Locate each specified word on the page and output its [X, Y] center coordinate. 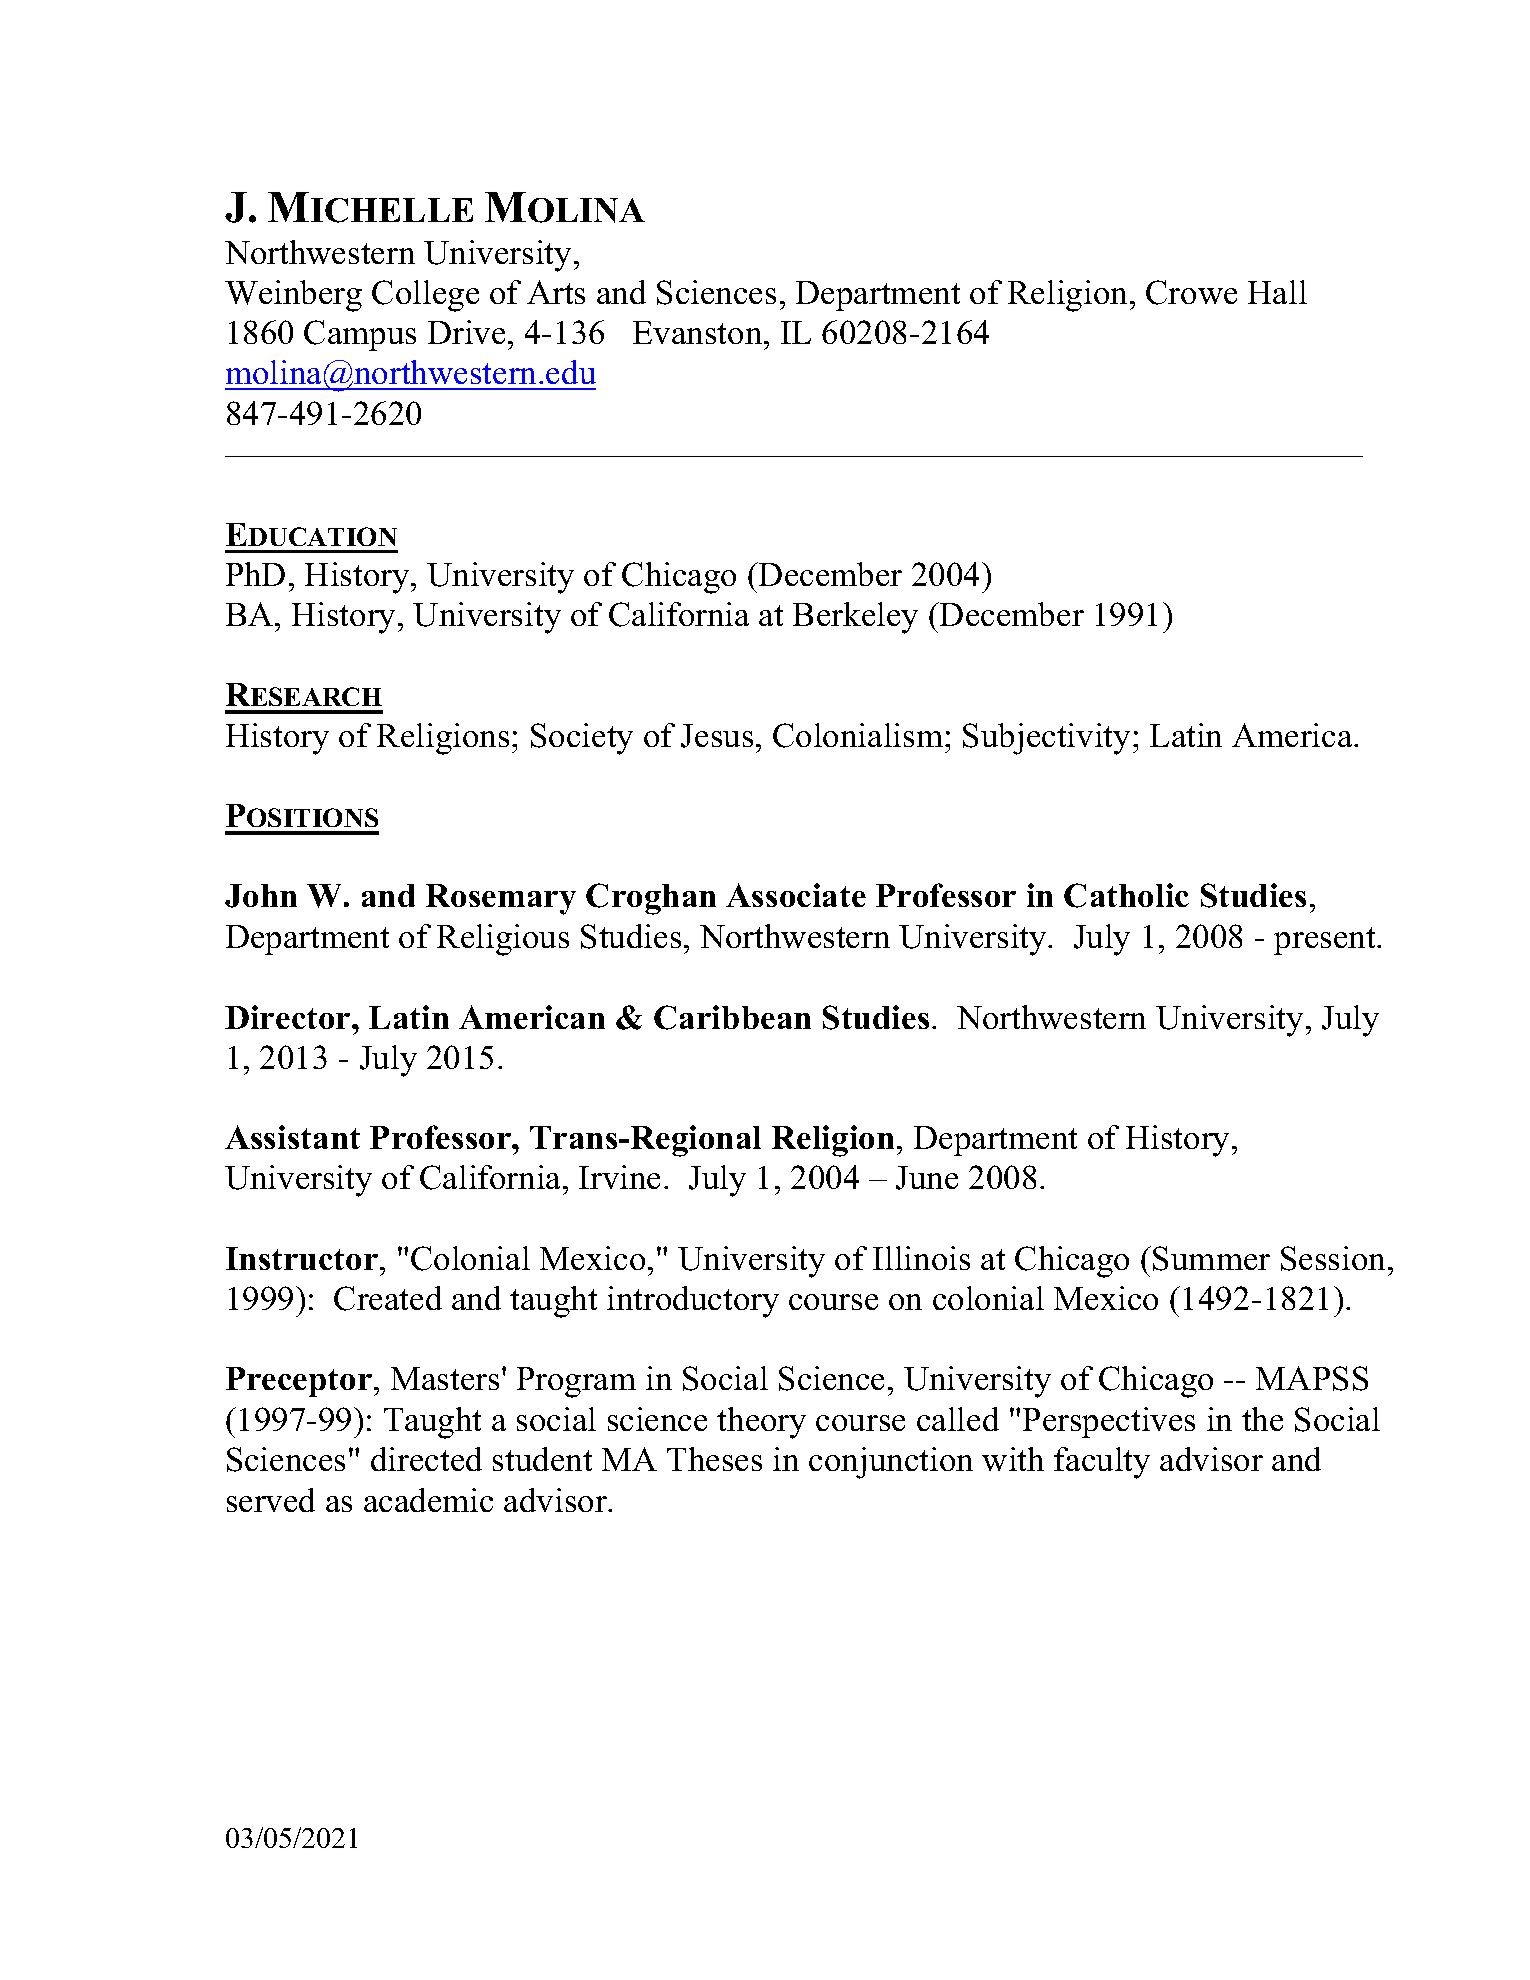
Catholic [1126, 895]
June [927, 1178]
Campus [360, 335]
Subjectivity [1046, 739]
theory [761, 1423]
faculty [1102, 1463]
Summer [1211, 1258]
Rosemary [501, 899]
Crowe [1191, 292]
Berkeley [855, 618]
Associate [796, 895]
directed [426, 1459]
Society [582, 739]
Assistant [292, 1137]
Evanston [699, 332]
